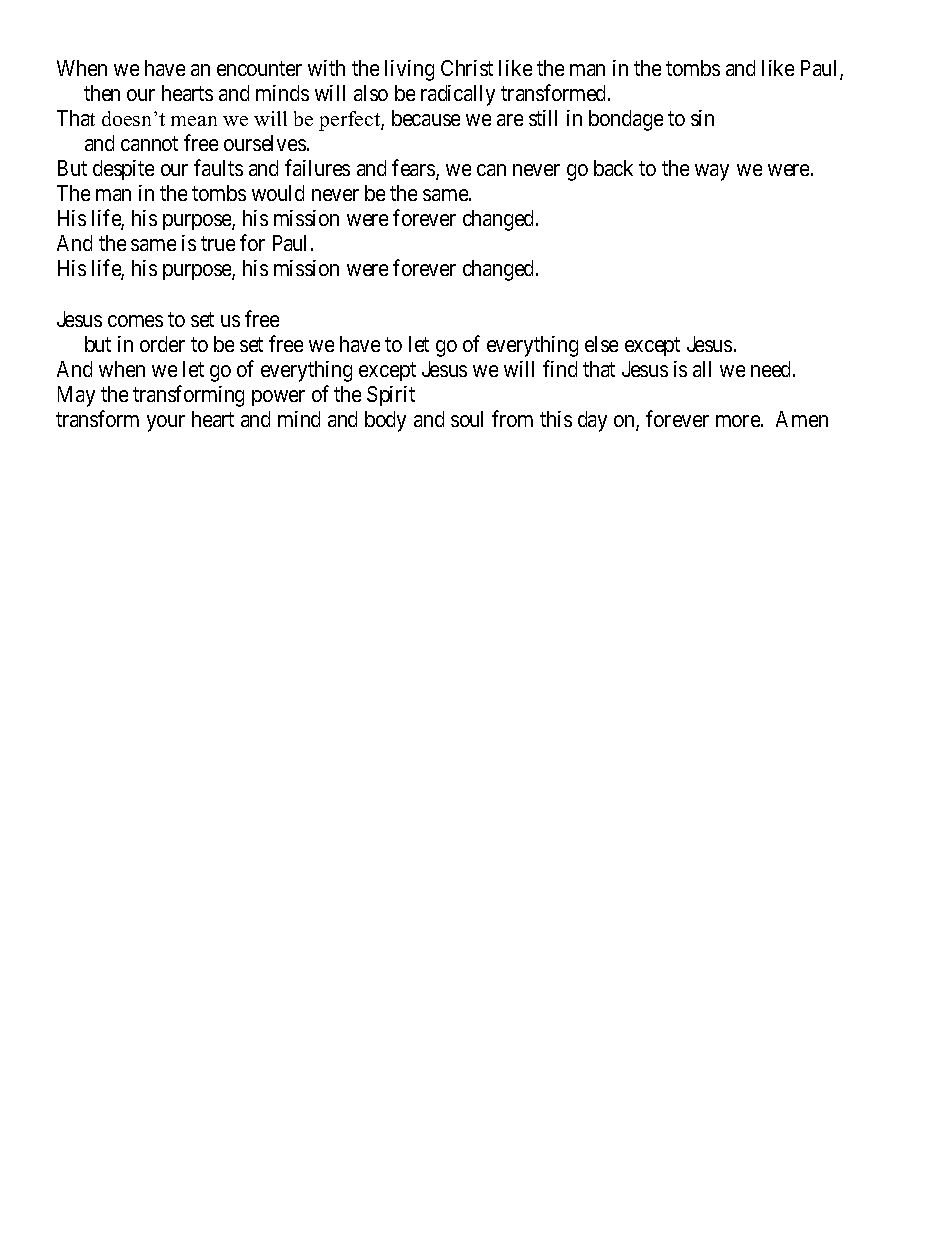  What do you see at coordinates (102, 93) in the screenshot?
I see `then` at bounding box center [102, 93].
